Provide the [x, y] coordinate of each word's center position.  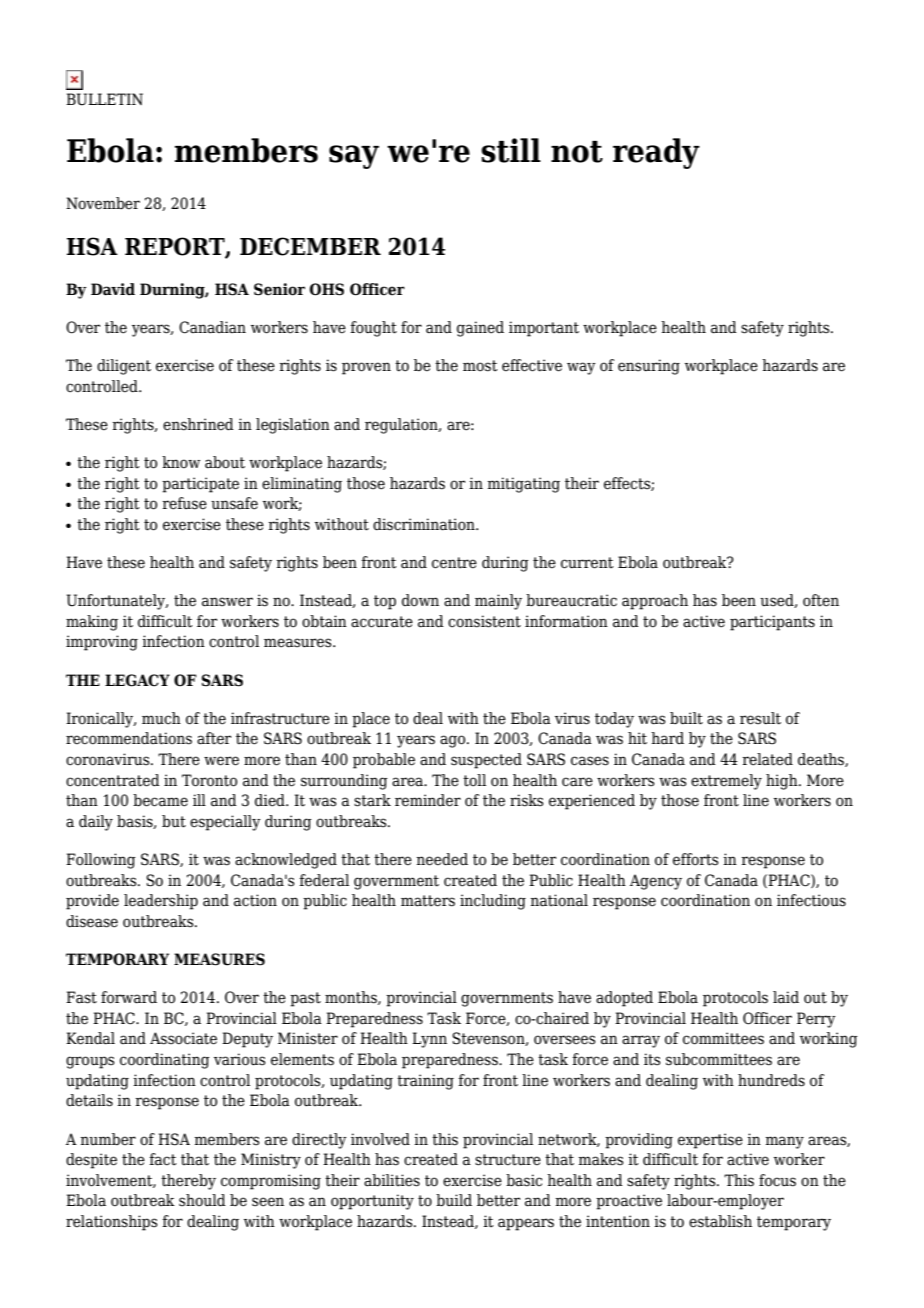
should [202, 1200]
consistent [484, 621]
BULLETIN [104, 99]
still [511, 150]
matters [428, 901]
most [480, 366]
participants [772, 623]
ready [656, 153]
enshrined [198, 424]
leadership [161, 902]
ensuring [649, 367]
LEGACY [137, 680]
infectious [811, 900]
